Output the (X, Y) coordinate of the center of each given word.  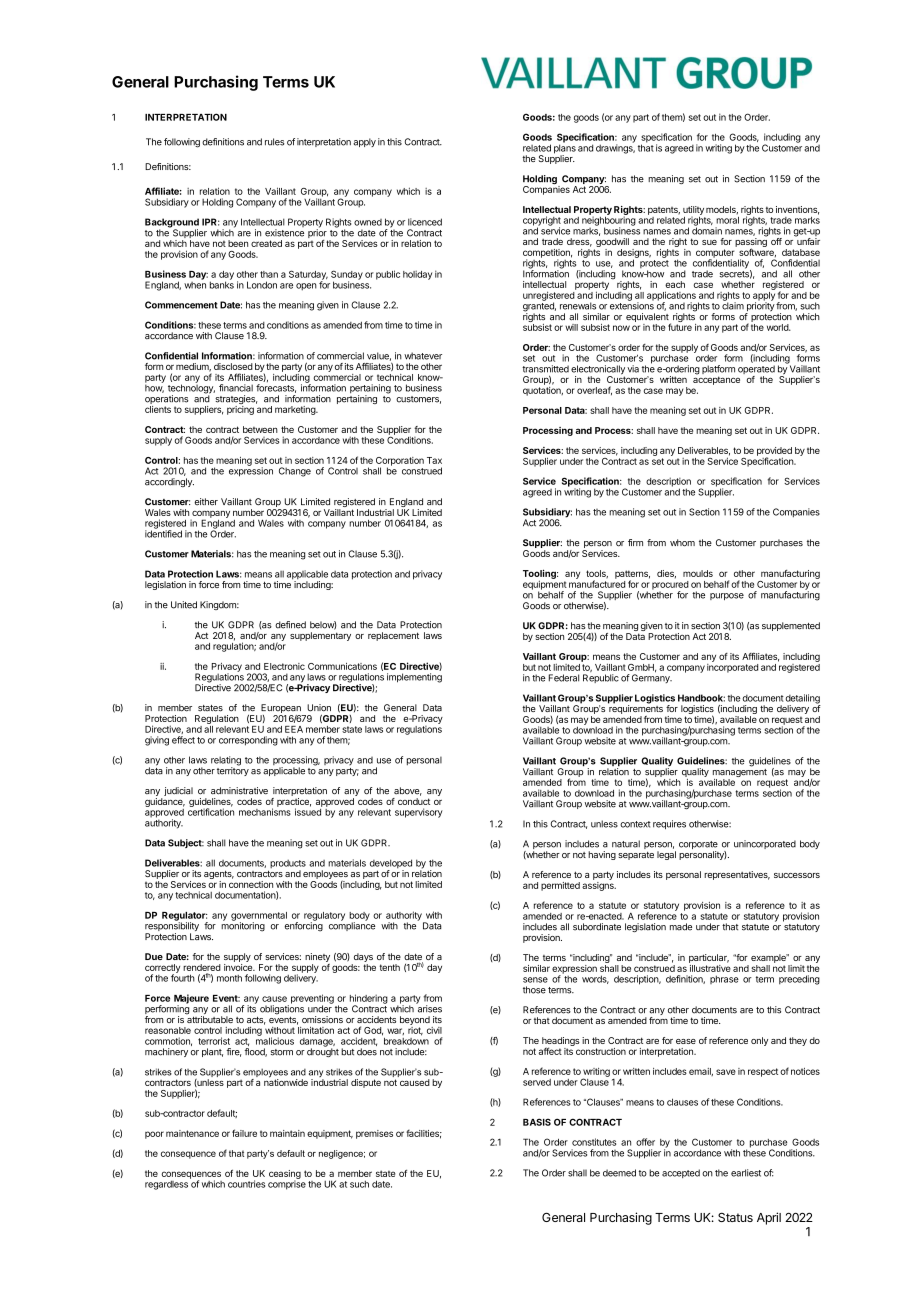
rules (274, 142)
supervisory (419, 813)
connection (251, 884)
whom (682, 543)
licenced (425, 222)
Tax (434, 460)
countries (246, 1184)
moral (727, 219)
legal (666, 855)
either (206, 502)
